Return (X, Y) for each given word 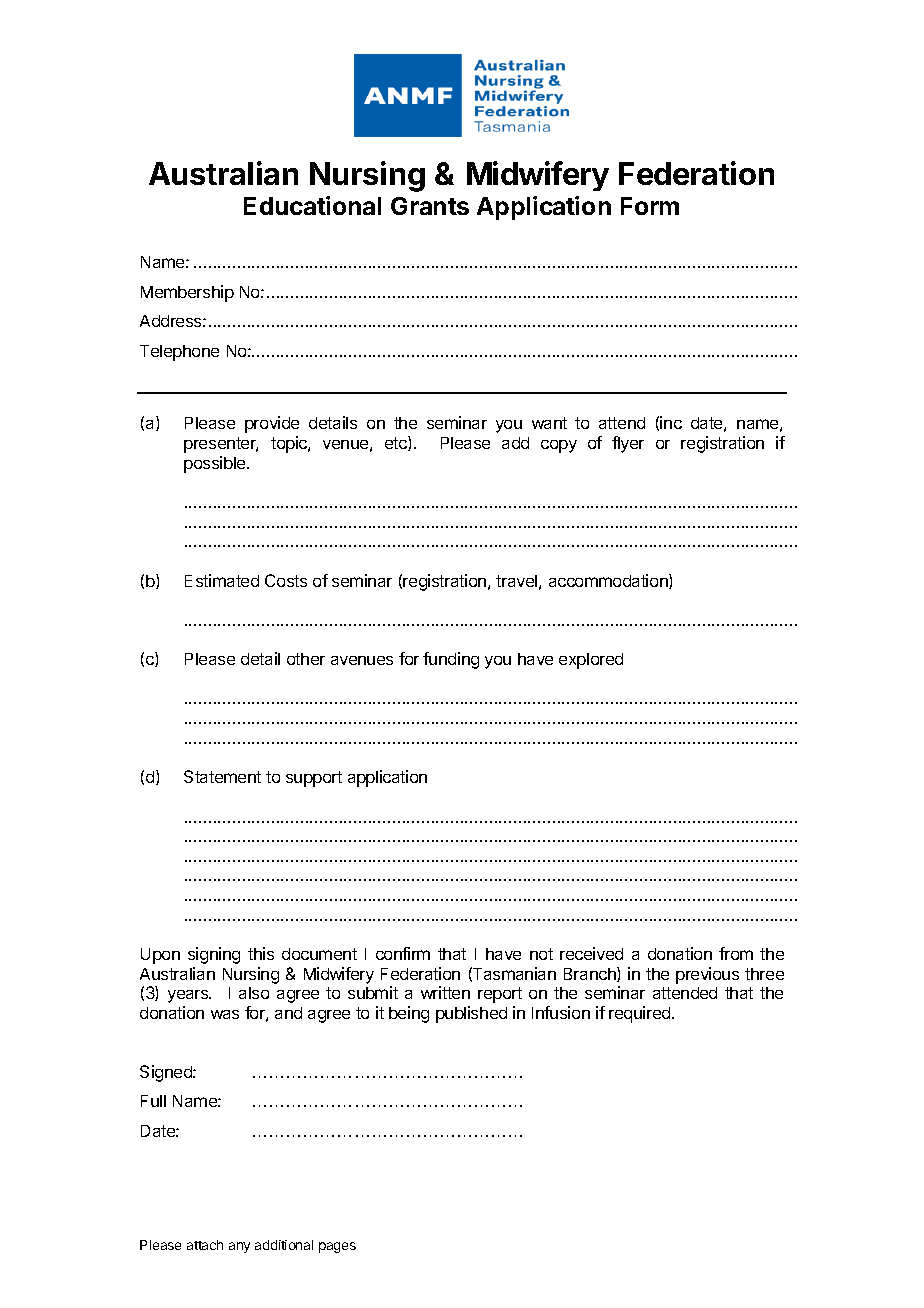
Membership (187, 293)
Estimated (222, 580)
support (314, 779)
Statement (222, 776)
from (736, 953)
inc (671, 422)
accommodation (609, 581)
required (641, 1014)
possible (216, 464)
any (239, 1247)
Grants (430, 206)
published (471, 1014)
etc (397, 443)
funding (451, 660)
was (225, 1014)
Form (650, 206)
